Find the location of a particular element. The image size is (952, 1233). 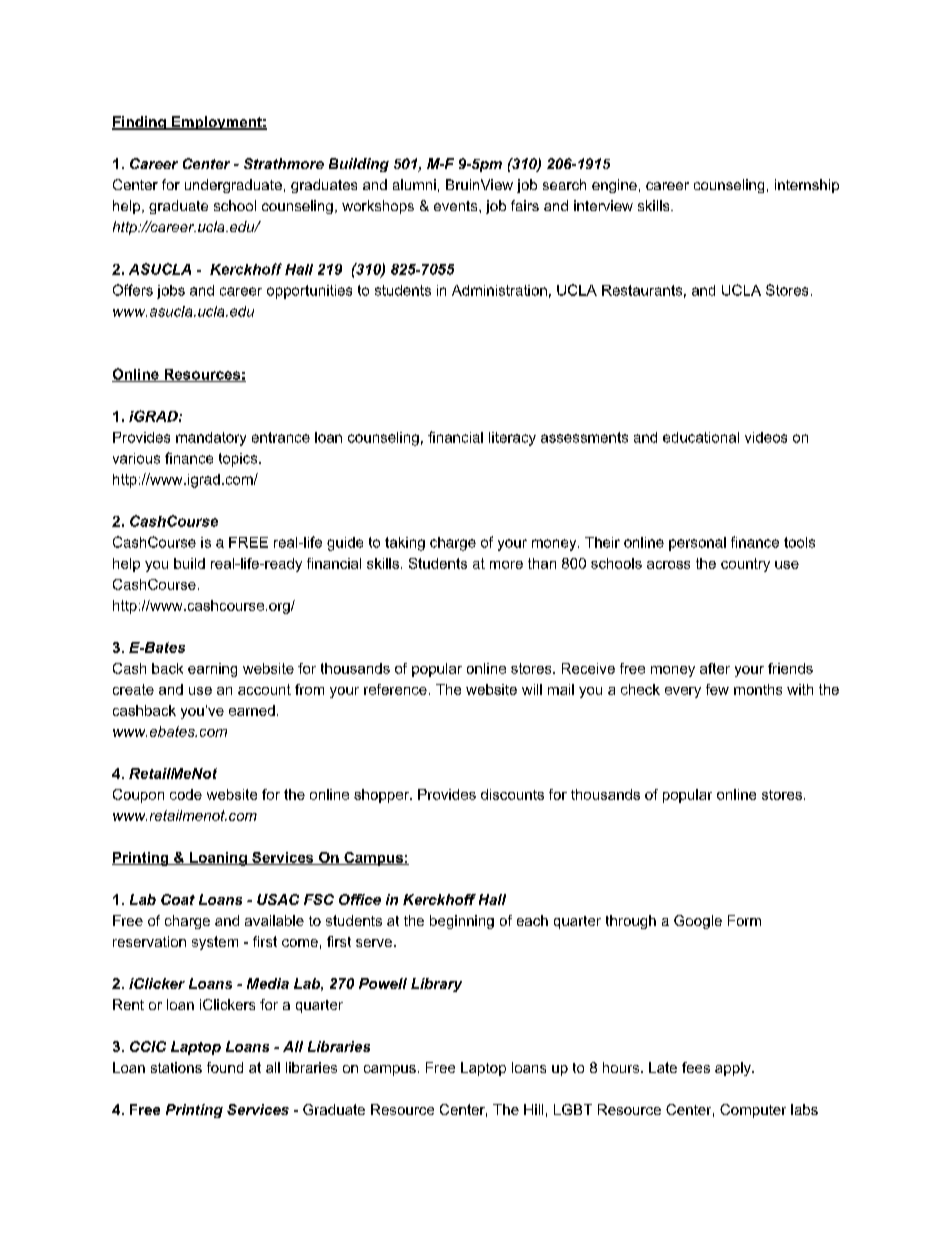

earning is located at coordinates (212, 670).
